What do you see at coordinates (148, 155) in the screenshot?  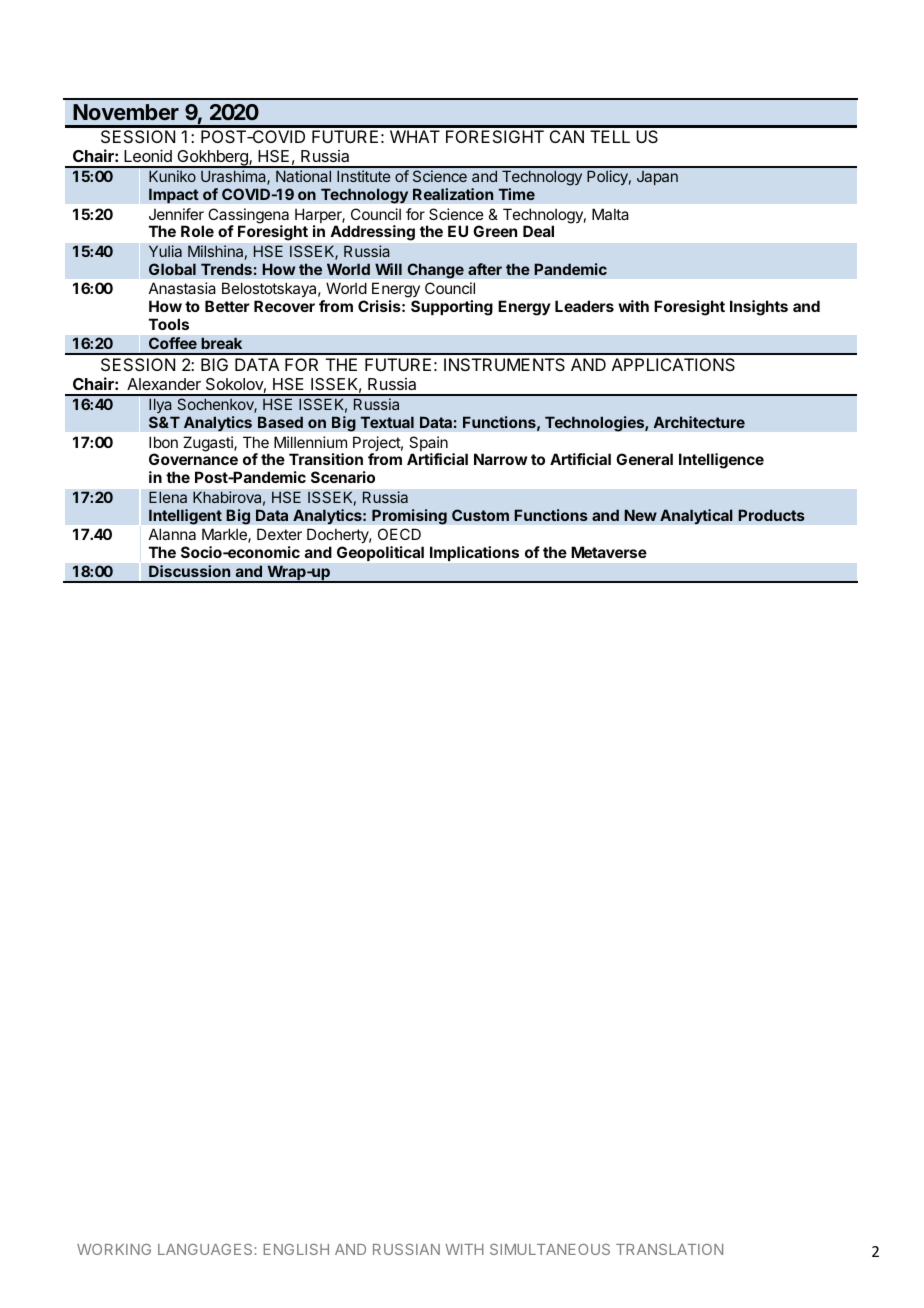 I see `Leonid` at bounding box center [148, 155].
